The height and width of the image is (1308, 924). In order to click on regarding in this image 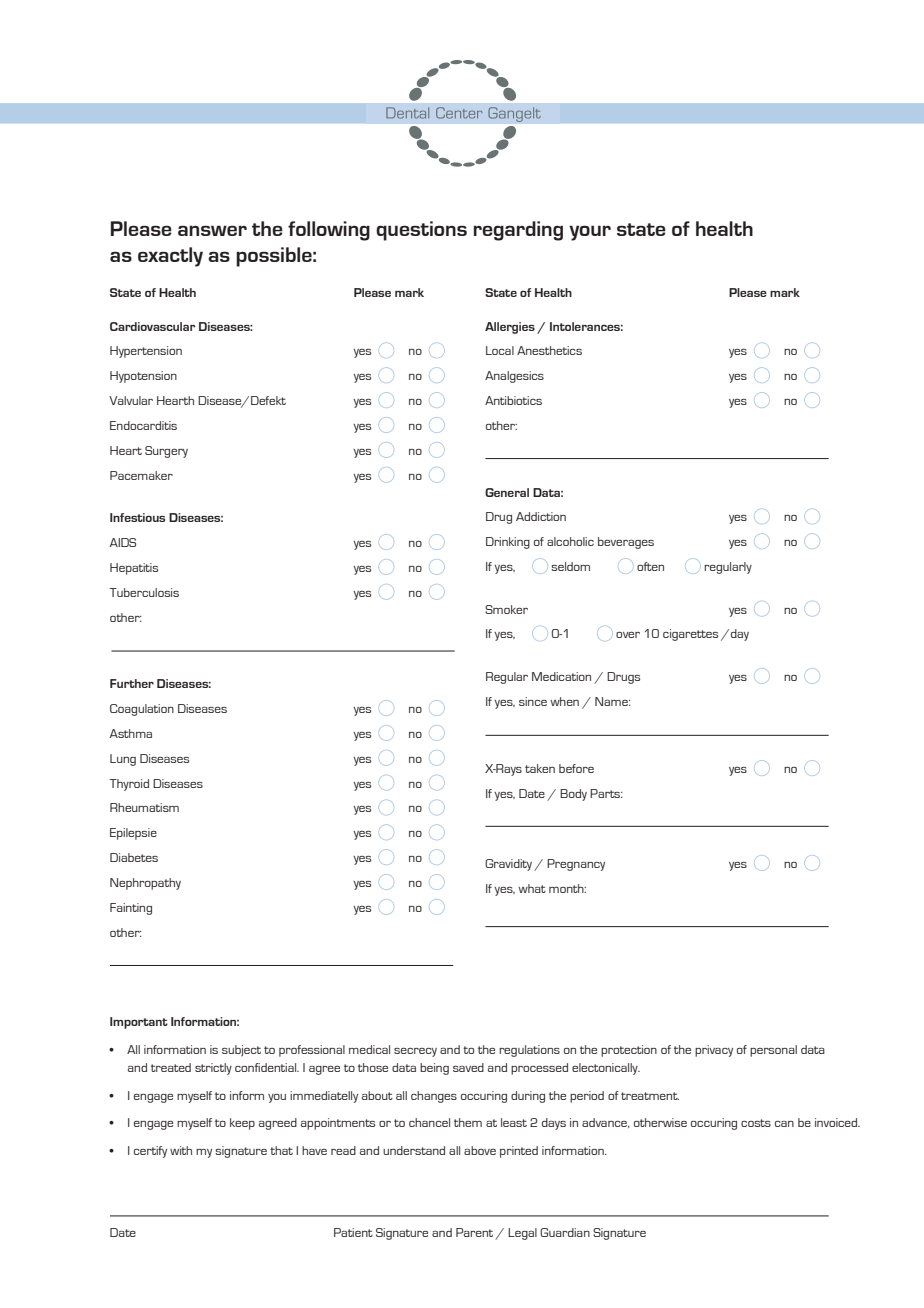, I will do `click(518, 231)`.
